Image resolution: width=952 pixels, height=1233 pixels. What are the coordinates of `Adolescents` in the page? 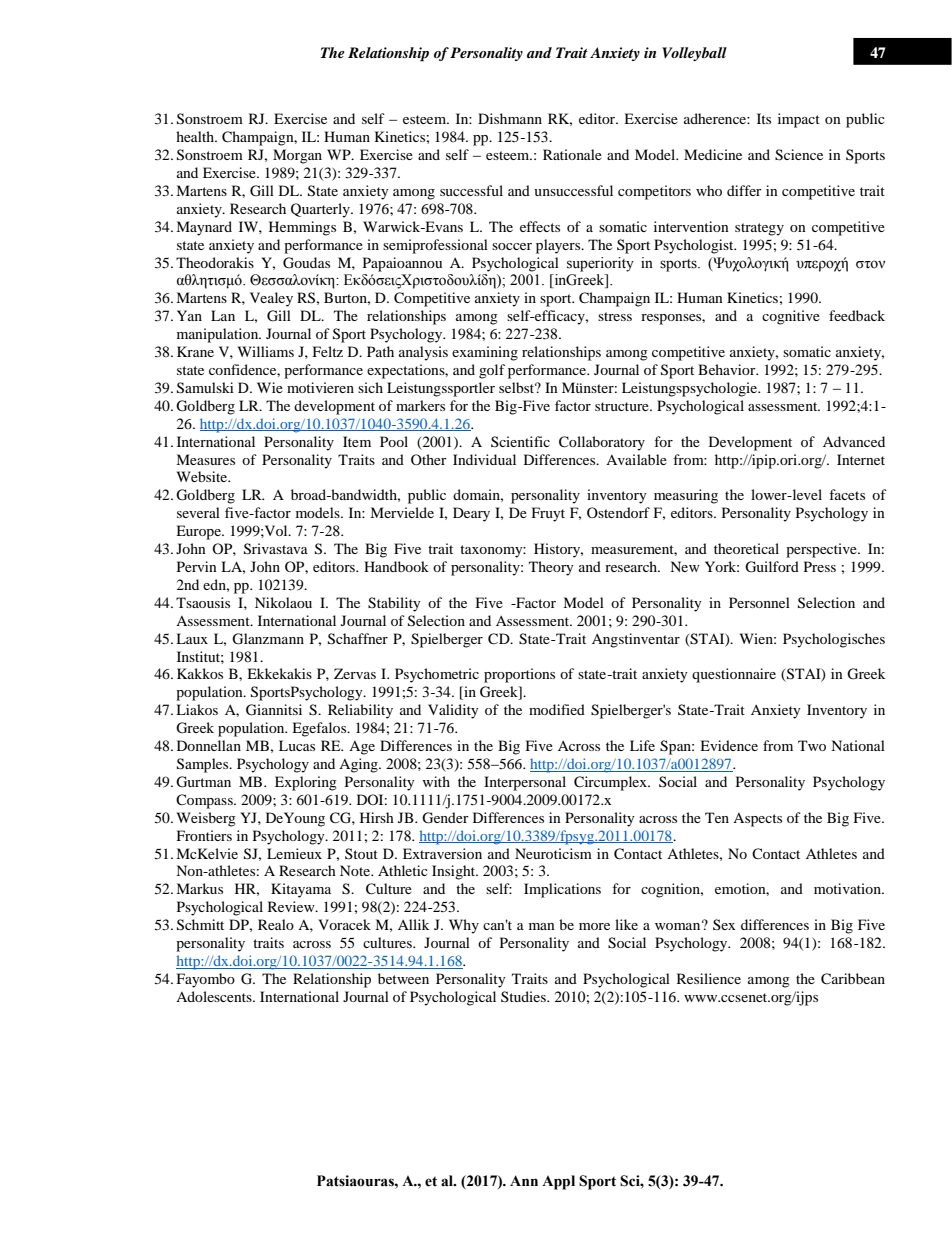 It's located at (215, 996).
